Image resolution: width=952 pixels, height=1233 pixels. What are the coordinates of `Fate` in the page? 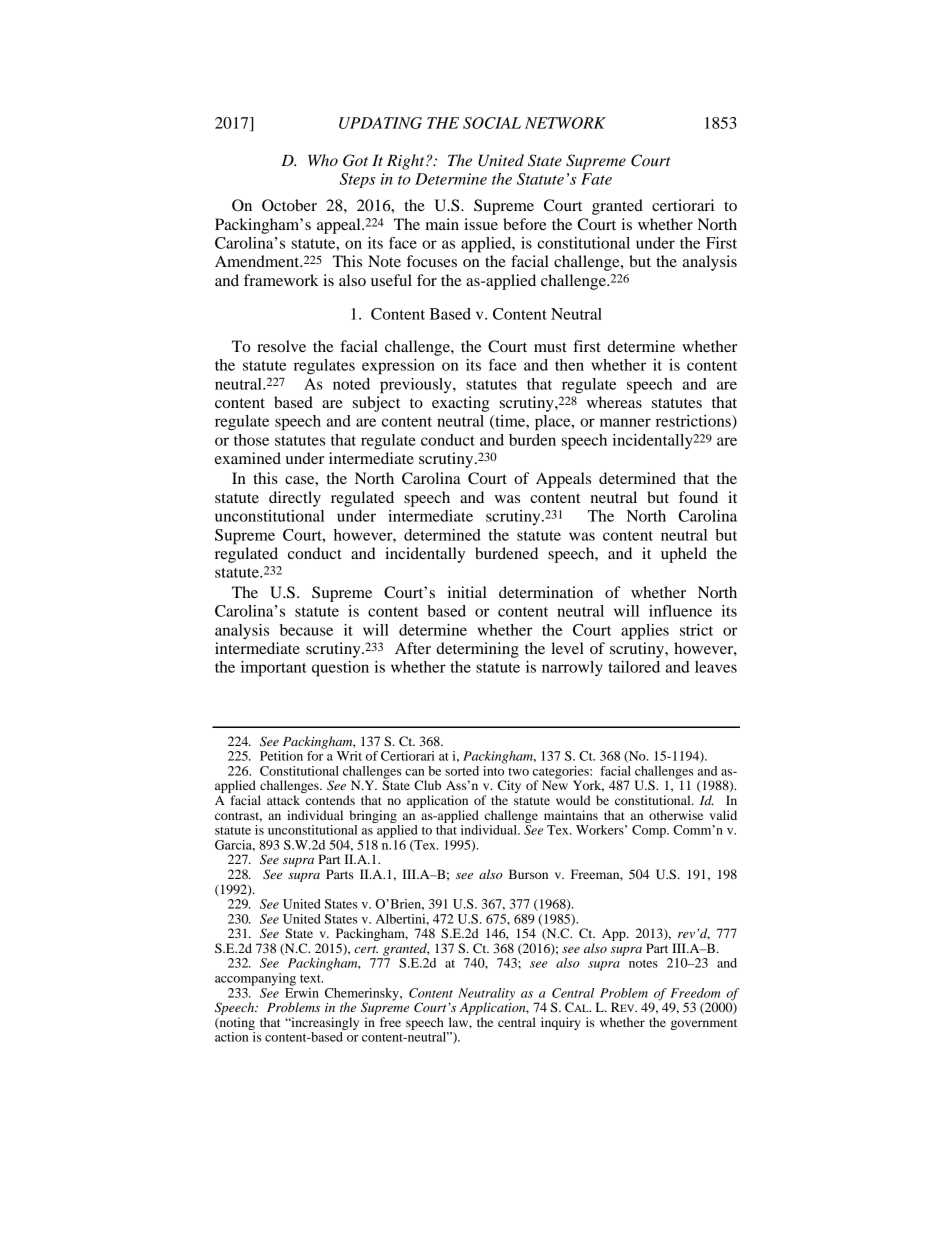 It's located at (596, 179).
